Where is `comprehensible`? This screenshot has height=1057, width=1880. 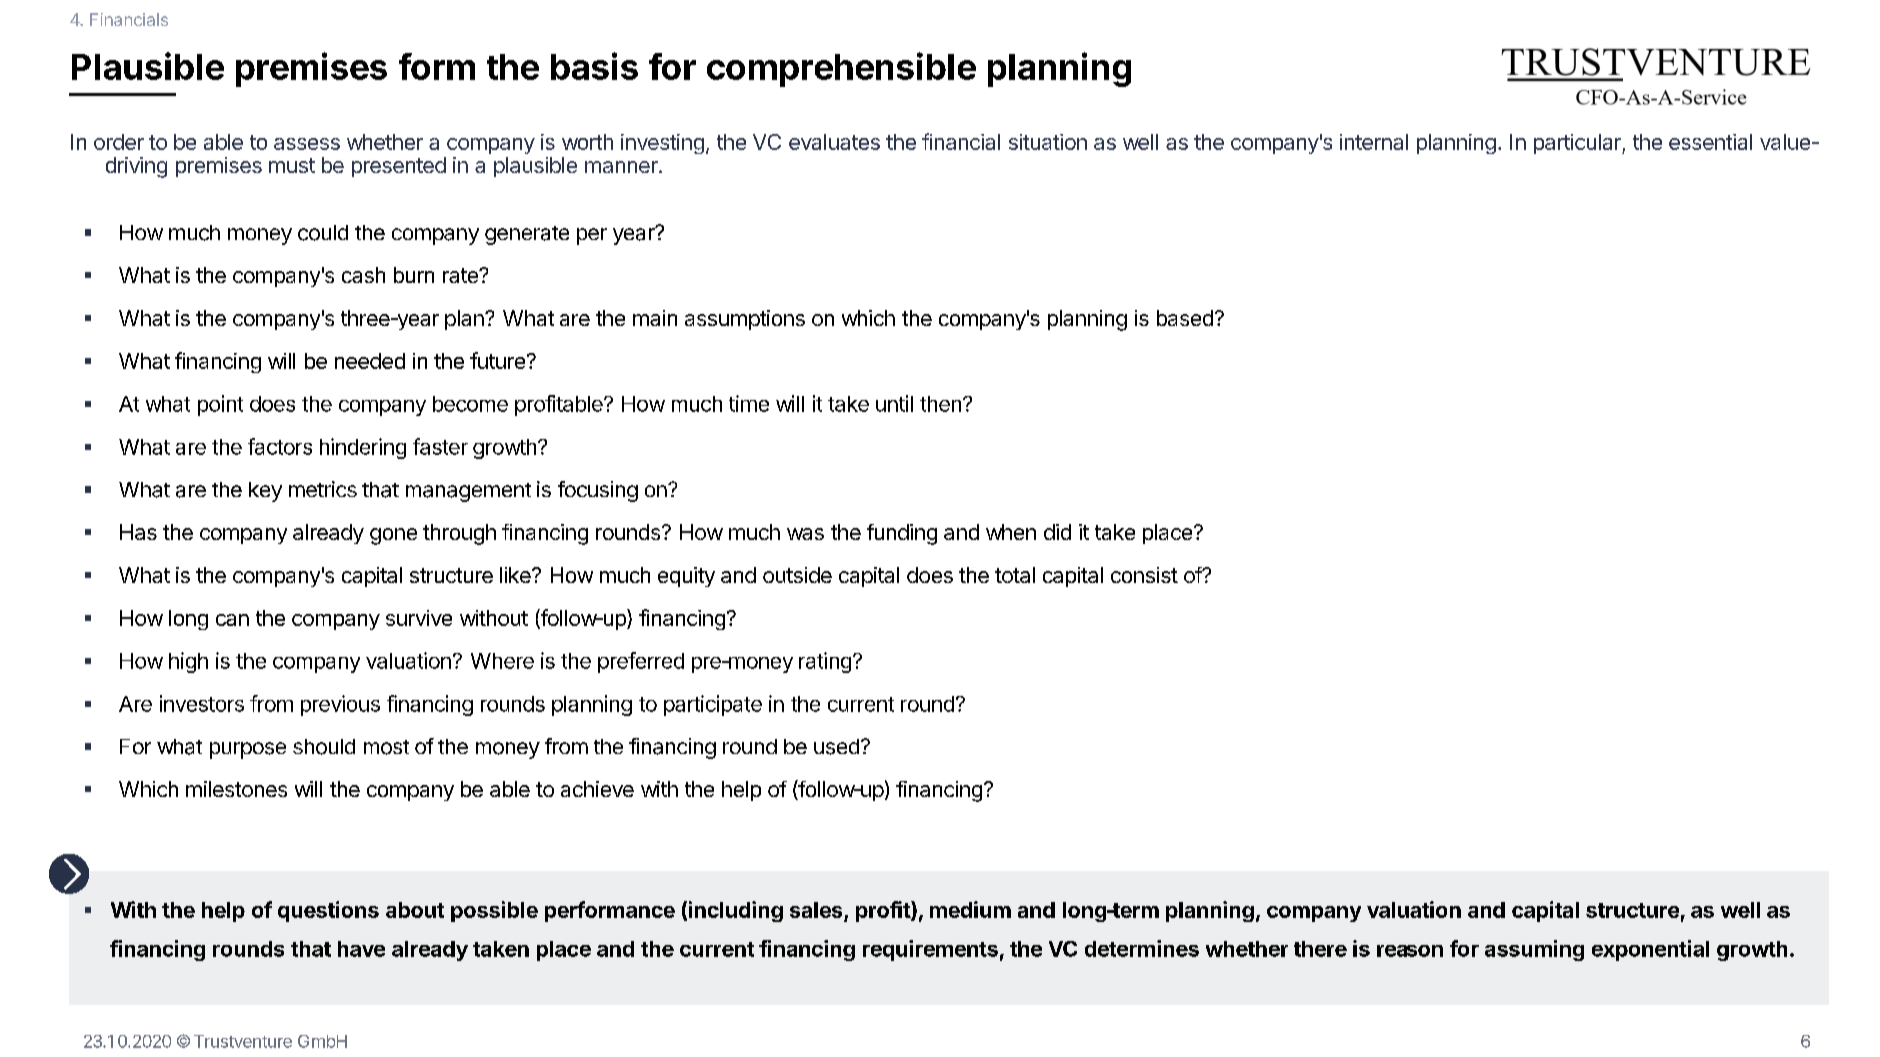
comprehensible is located at coordinates (841, 69).
